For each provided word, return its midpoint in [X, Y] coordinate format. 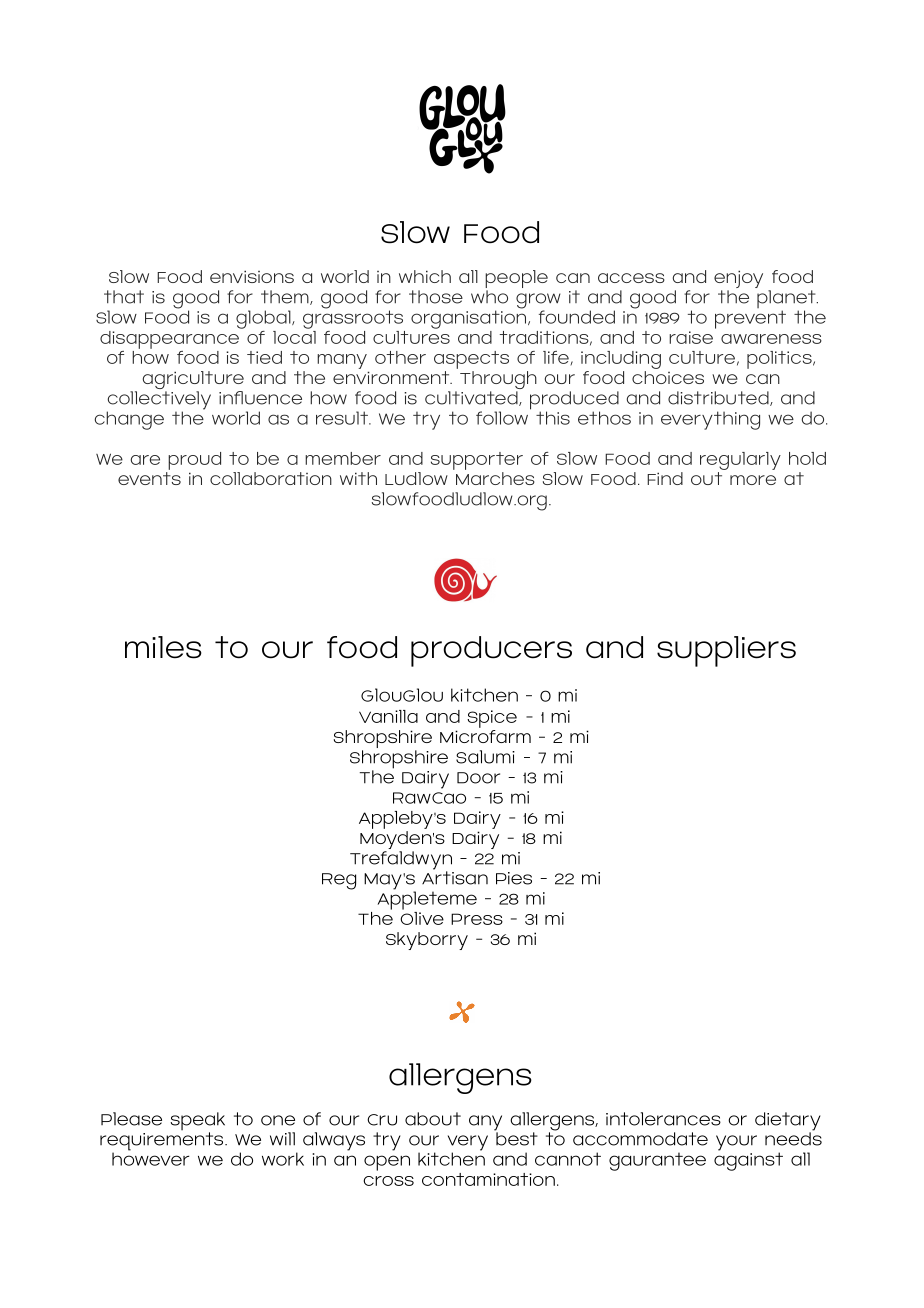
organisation [470, 318]
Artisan [455, 877]
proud [194, 461]
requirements [163, 1142]
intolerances [663, 1119]
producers [491, 651]
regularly [740, 461]
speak [197, 1122]
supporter [477, 461]
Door [478, 778]
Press [477, 919]
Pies [514, 878]
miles [163, 647]
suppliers [726, 651]
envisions [252, 276]
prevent [750, 319]
